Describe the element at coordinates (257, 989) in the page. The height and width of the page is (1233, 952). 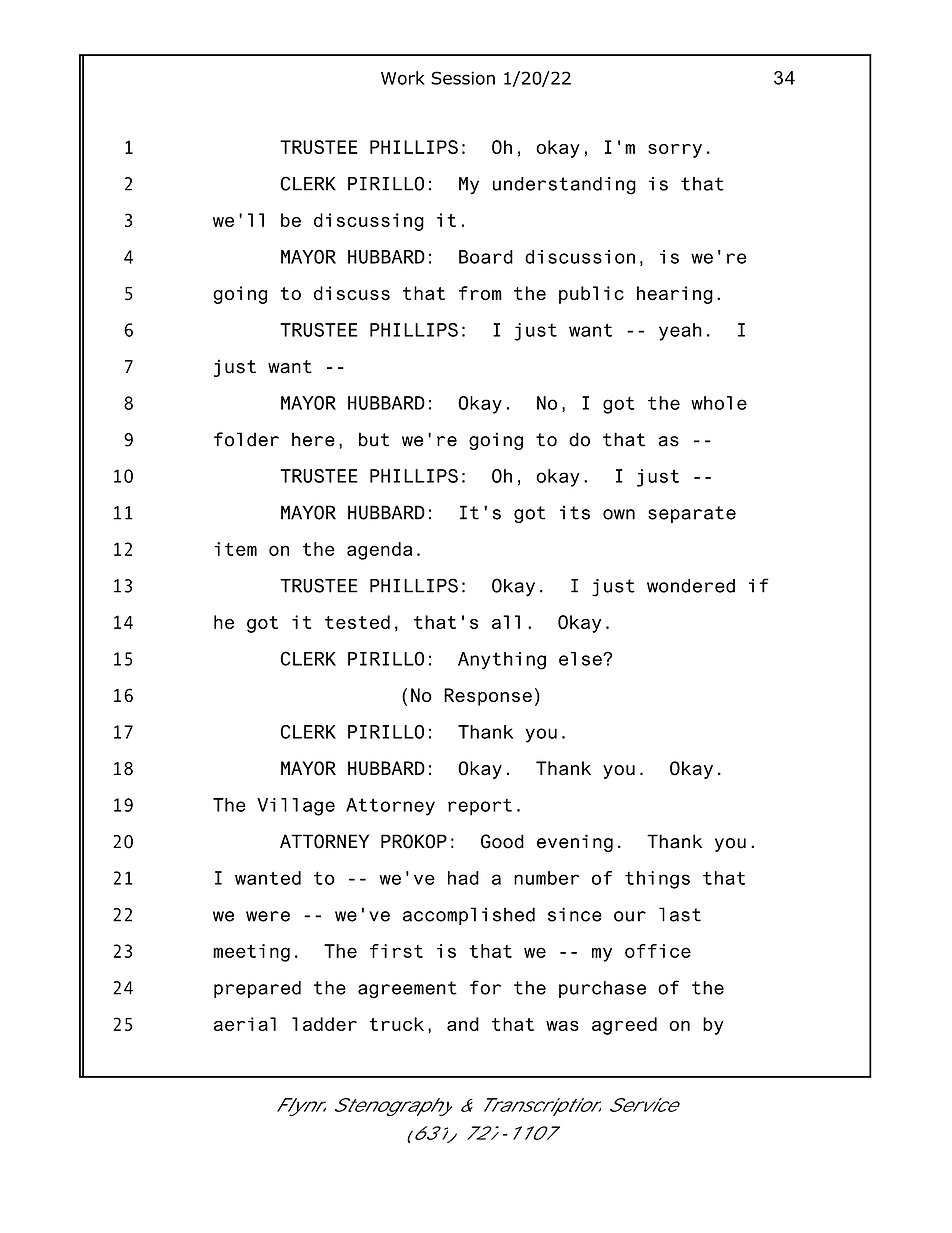
I see `prepared` at that location.
